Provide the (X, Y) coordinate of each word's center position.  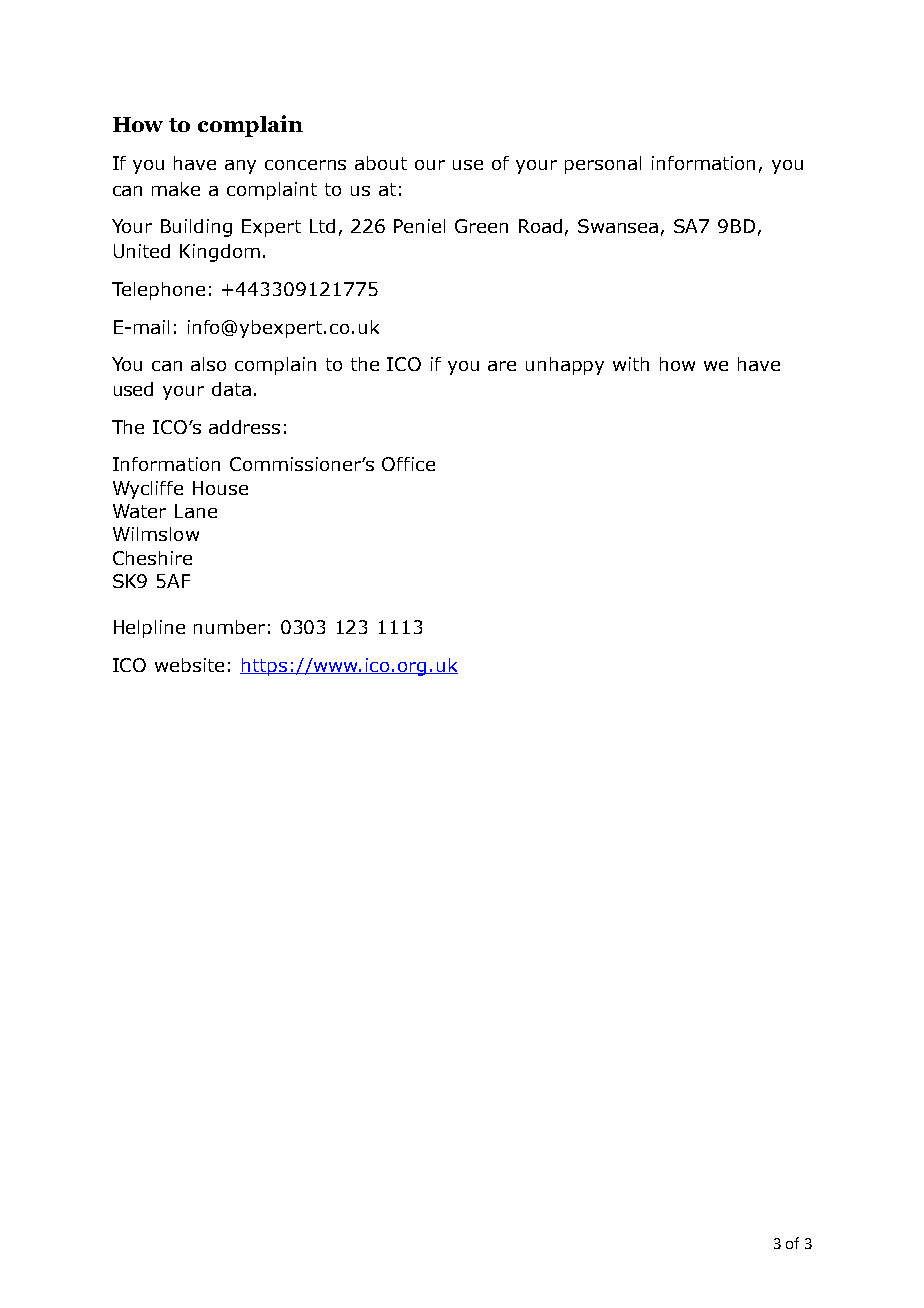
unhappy (565, 366)
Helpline (149, 629)
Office (408, 464)
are (502, 366)
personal (603, 165)
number (229, 627)
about (381, 163)
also (208, 364)
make (176, 189)
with (631, 364)
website (189, 665)
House (220, 488)
